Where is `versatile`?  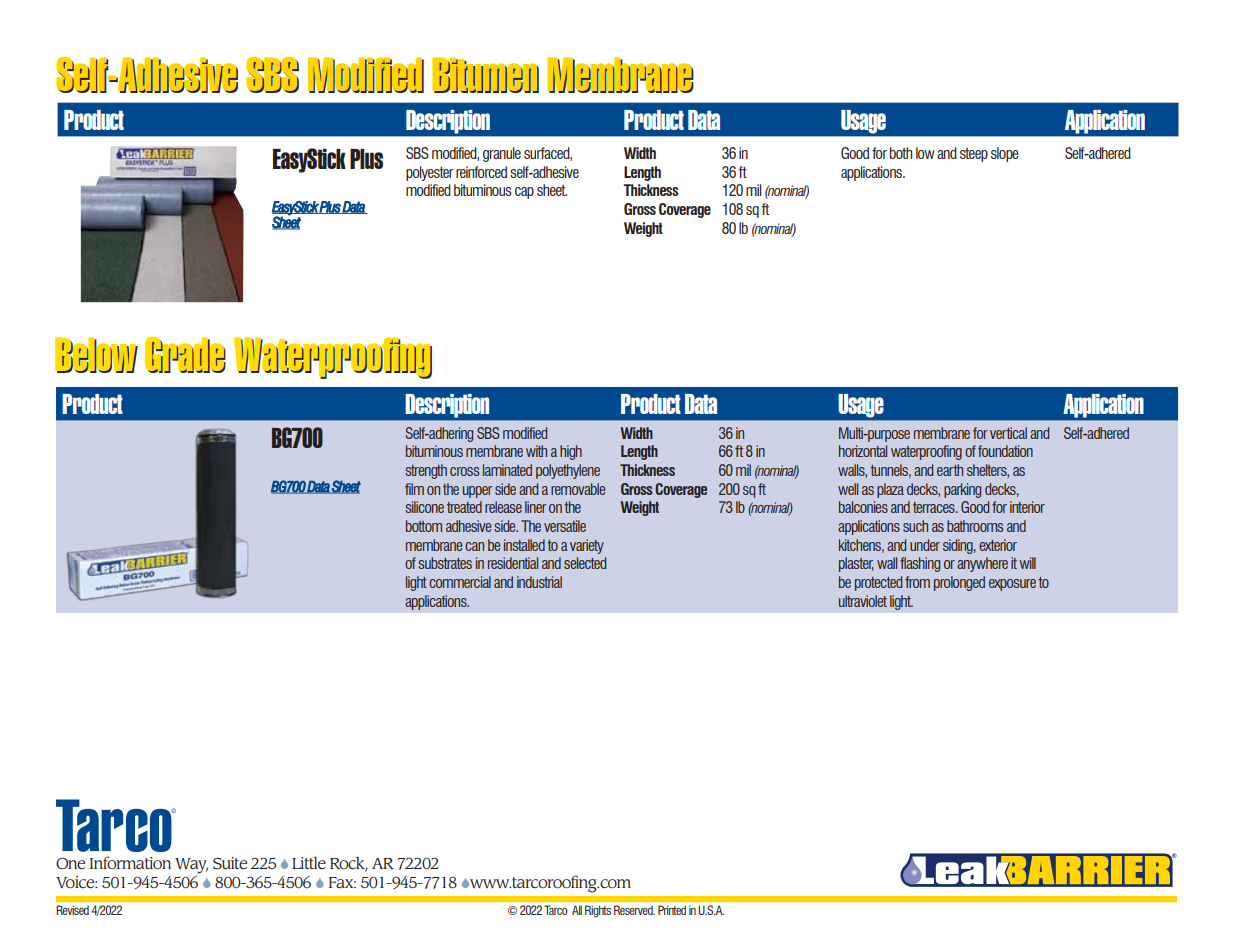 versatile is located at coordinates (565, 526).
